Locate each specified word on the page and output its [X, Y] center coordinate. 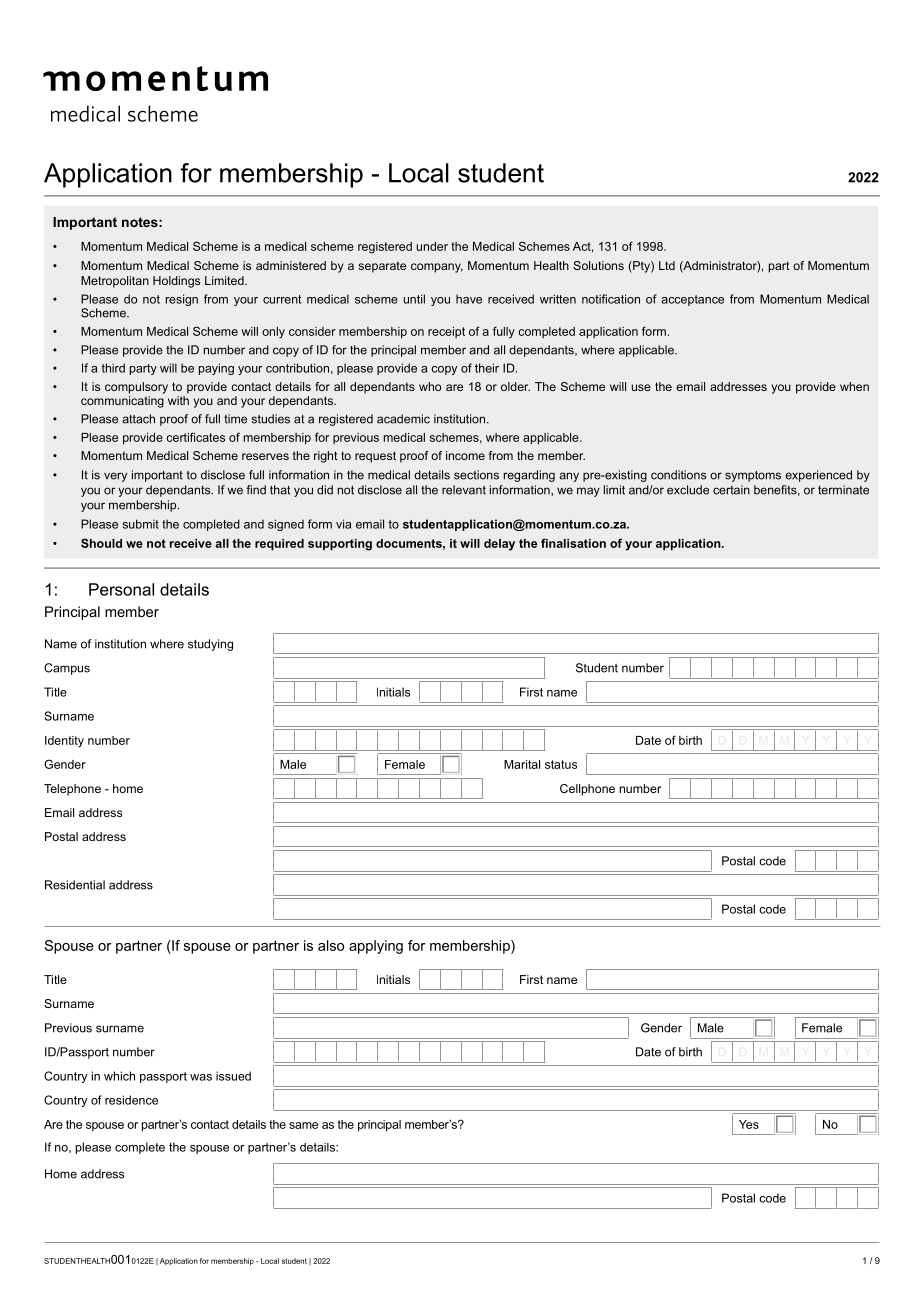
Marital [522, 764]
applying [376, 947]
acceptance [692, 300]
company [437, 268]
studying [210, 645]
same [303, 1125]
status [561, 764]
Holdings [176, 282]
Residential [75, 885]
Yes [749, 1124]
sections [476, 475]
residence [131, 1100]
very [115, 477]
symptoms [753, 476]
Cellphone [587, 790]
